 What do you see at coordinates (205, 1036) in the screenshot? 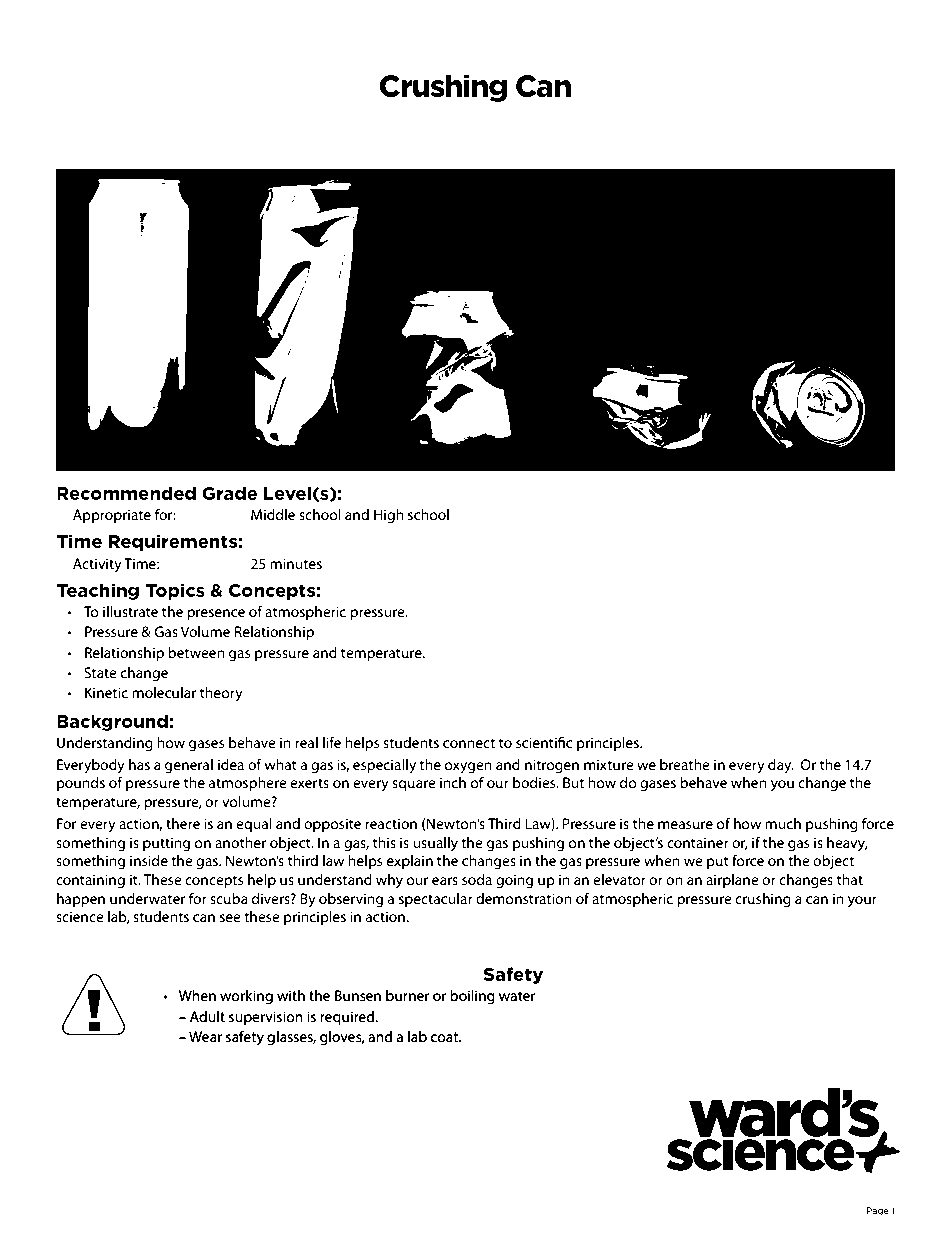
I see `Wear` at bounding box center [205, 1036].
